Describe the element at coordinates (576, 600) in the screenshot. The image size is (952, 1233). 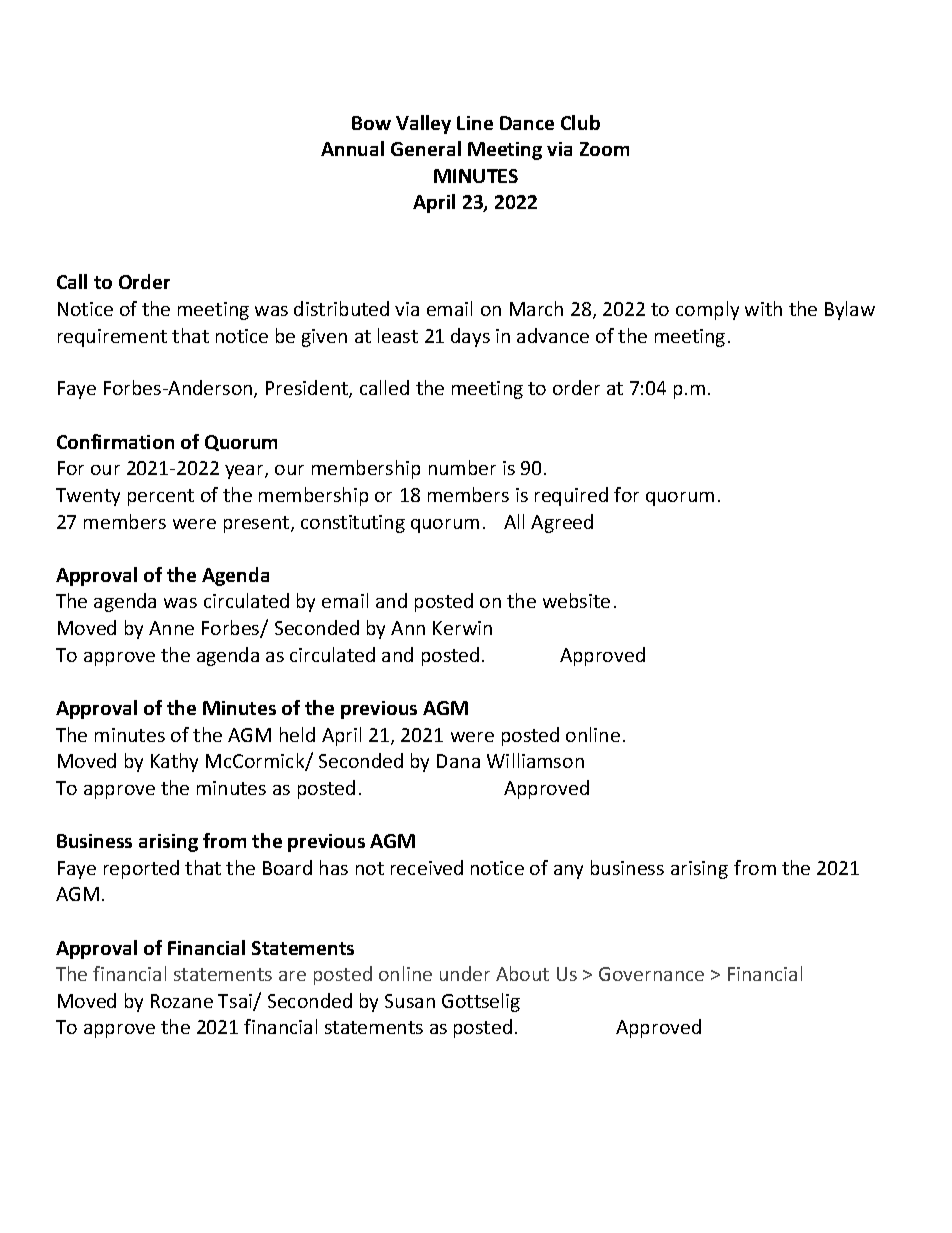
I see `website` at that location.
